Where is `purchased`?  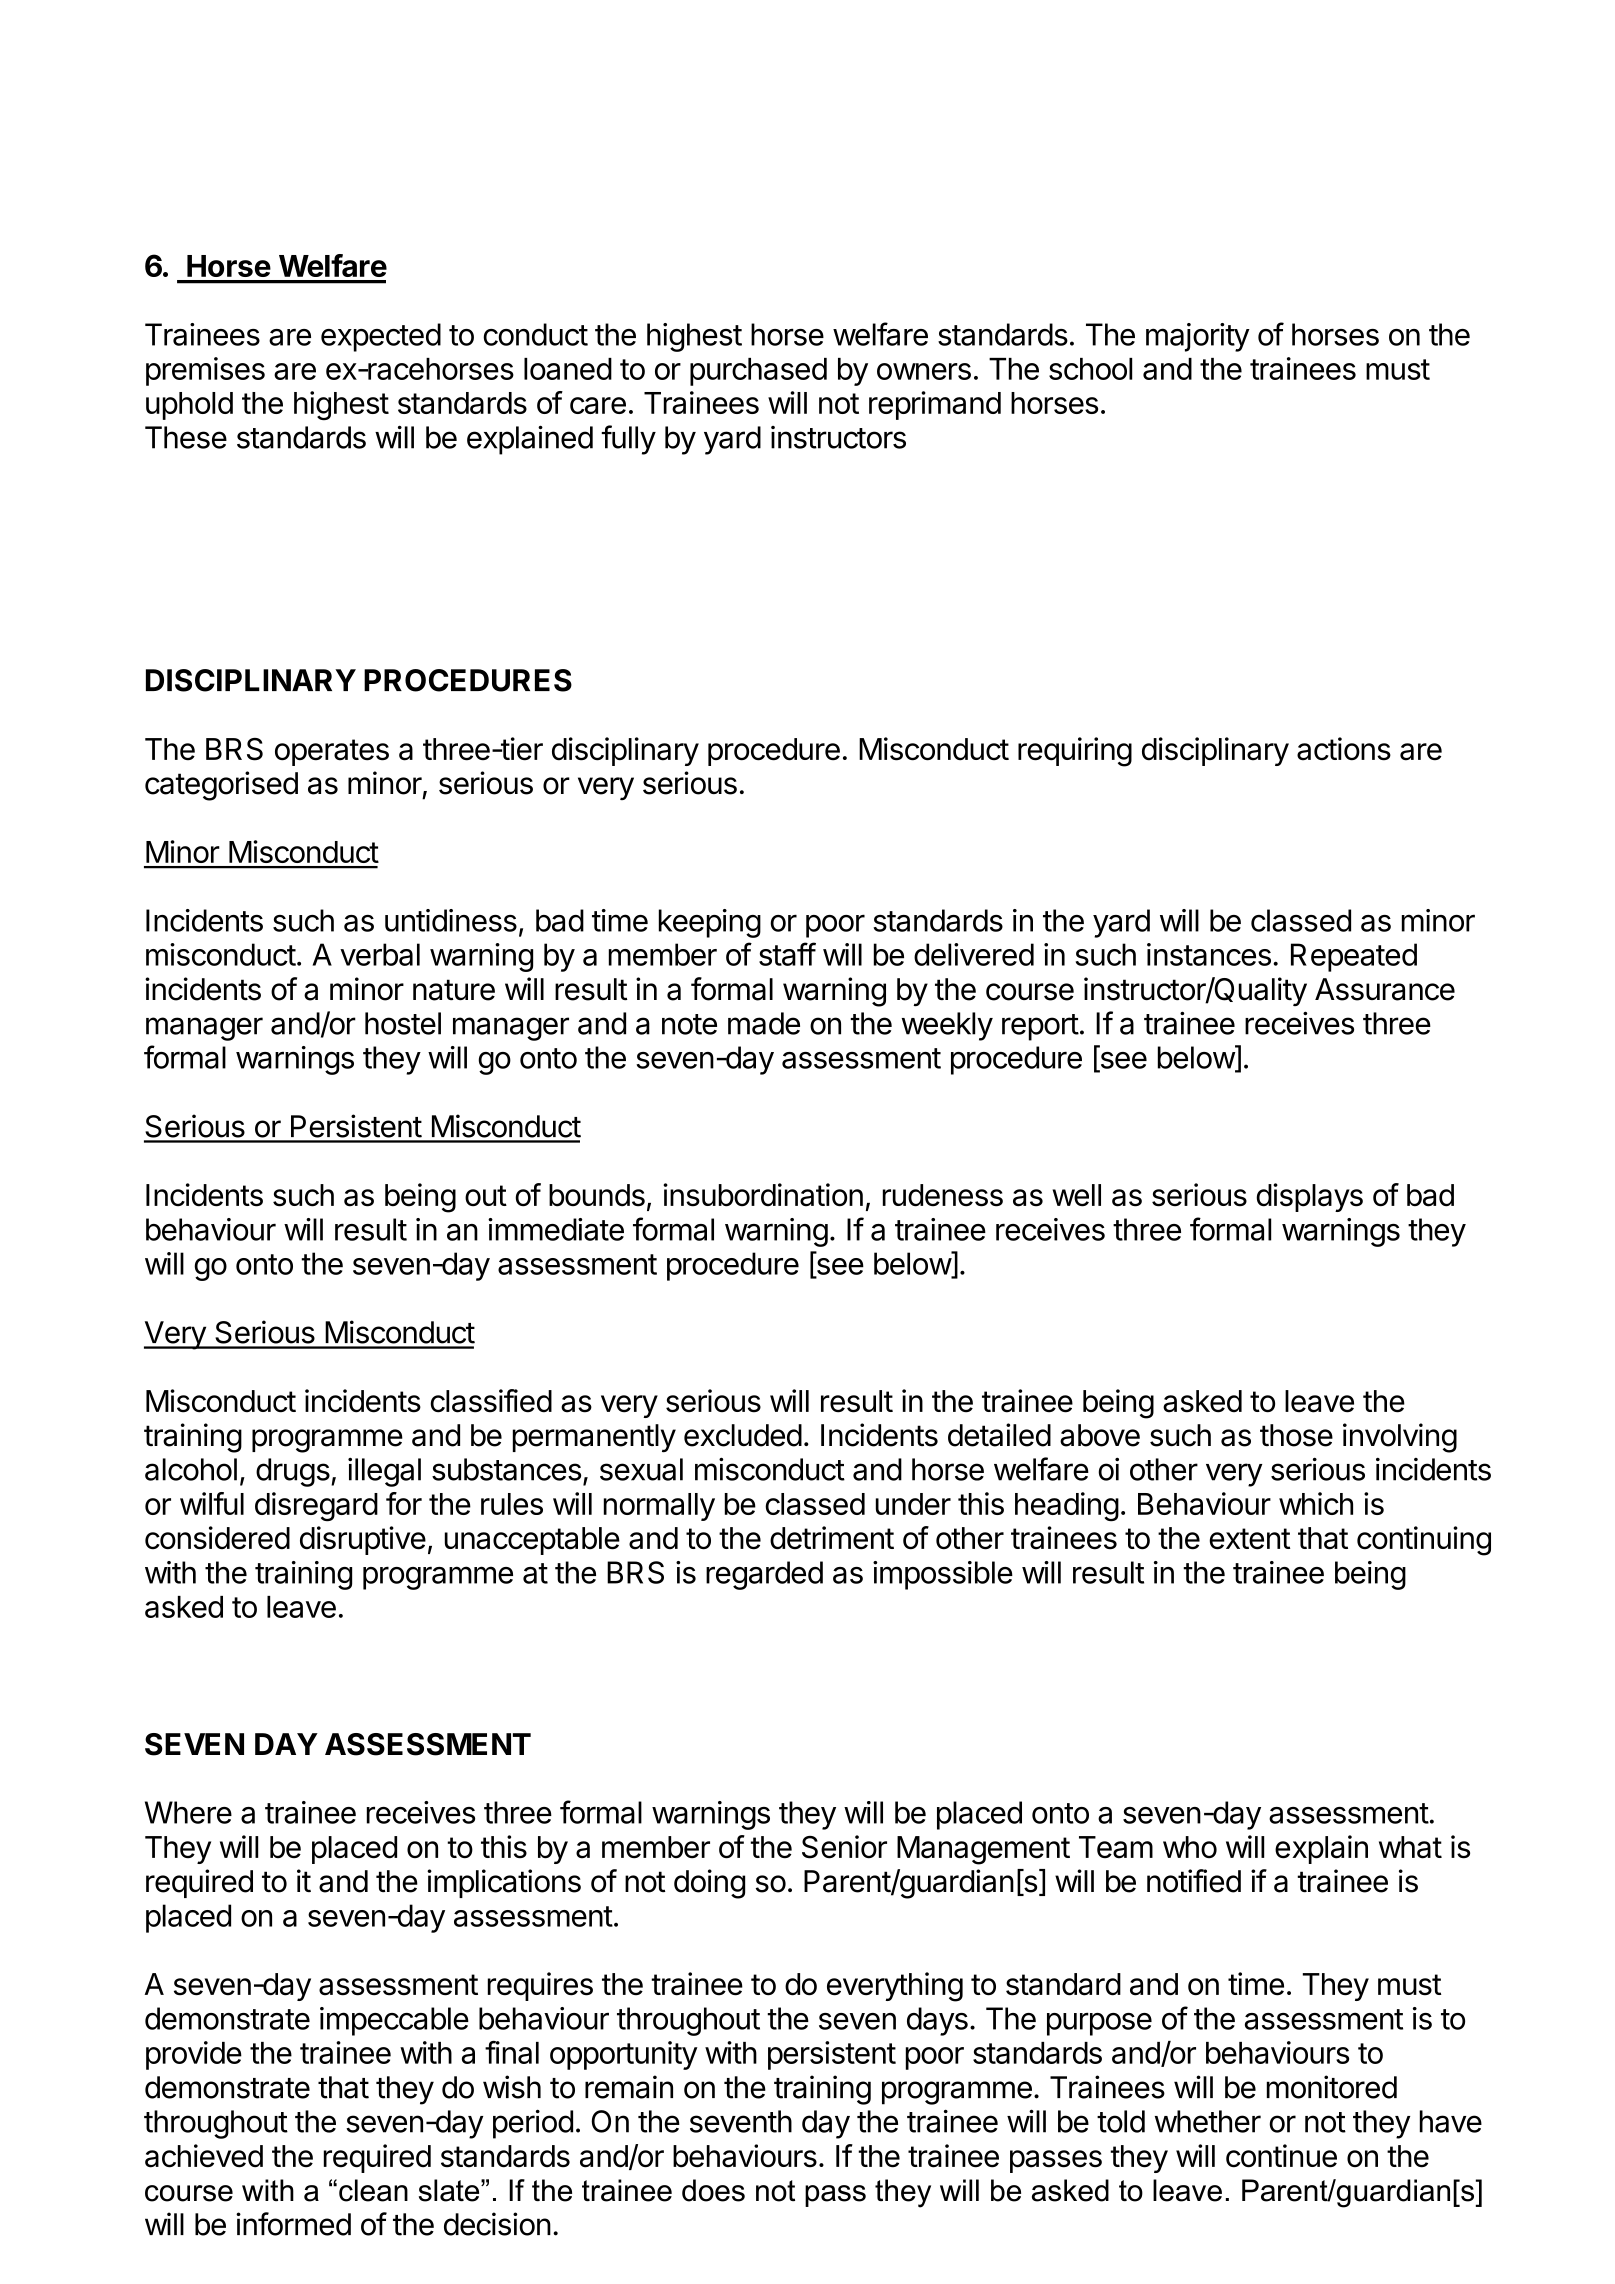
purchased is located at coordinates (758, 372).
